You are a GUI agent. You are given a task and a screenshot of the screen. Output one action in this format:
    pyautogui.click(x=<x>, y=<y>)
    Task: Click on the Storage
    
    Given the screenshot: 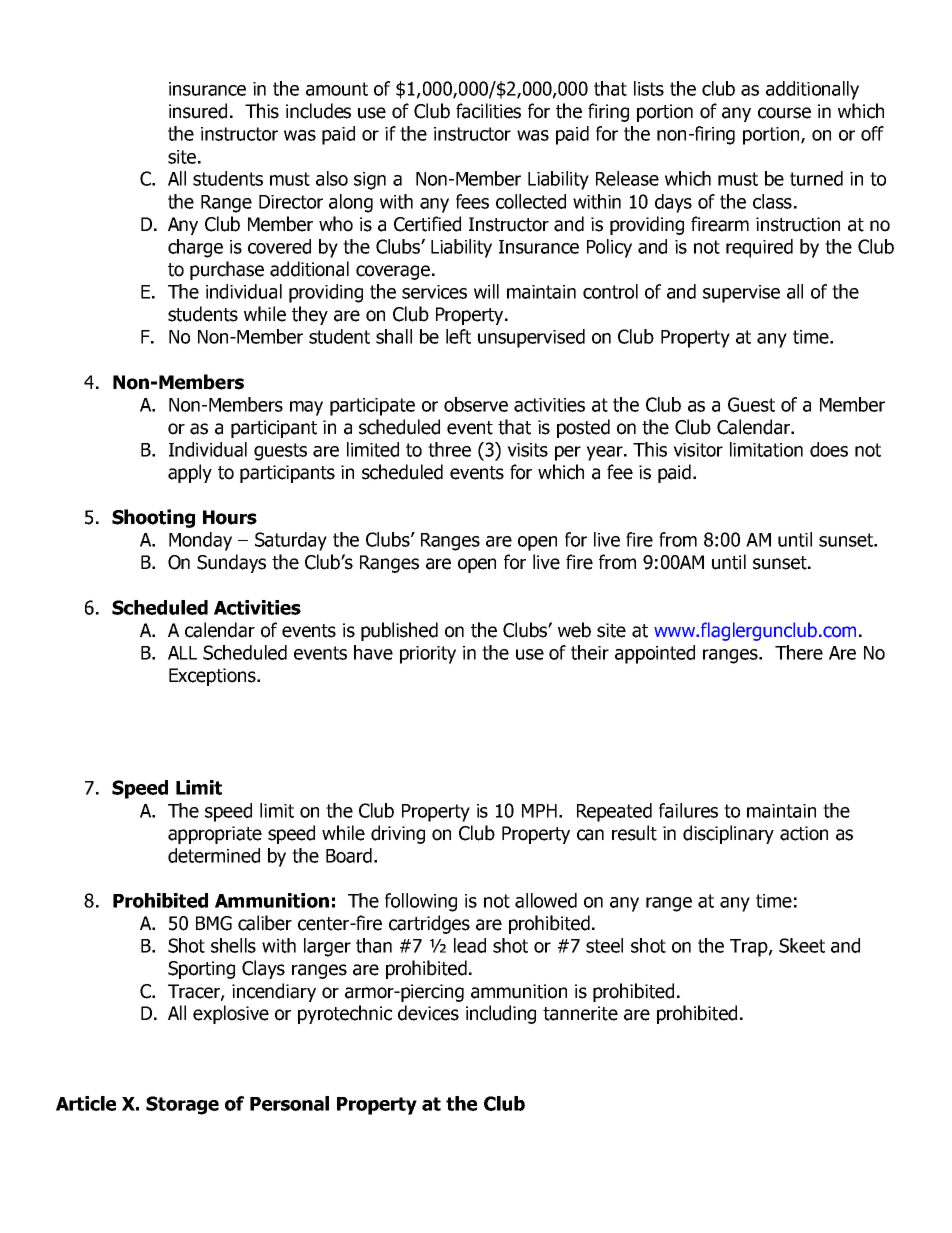 What is the action you would take?
    pyautogui.click(x=182, y=1105)
